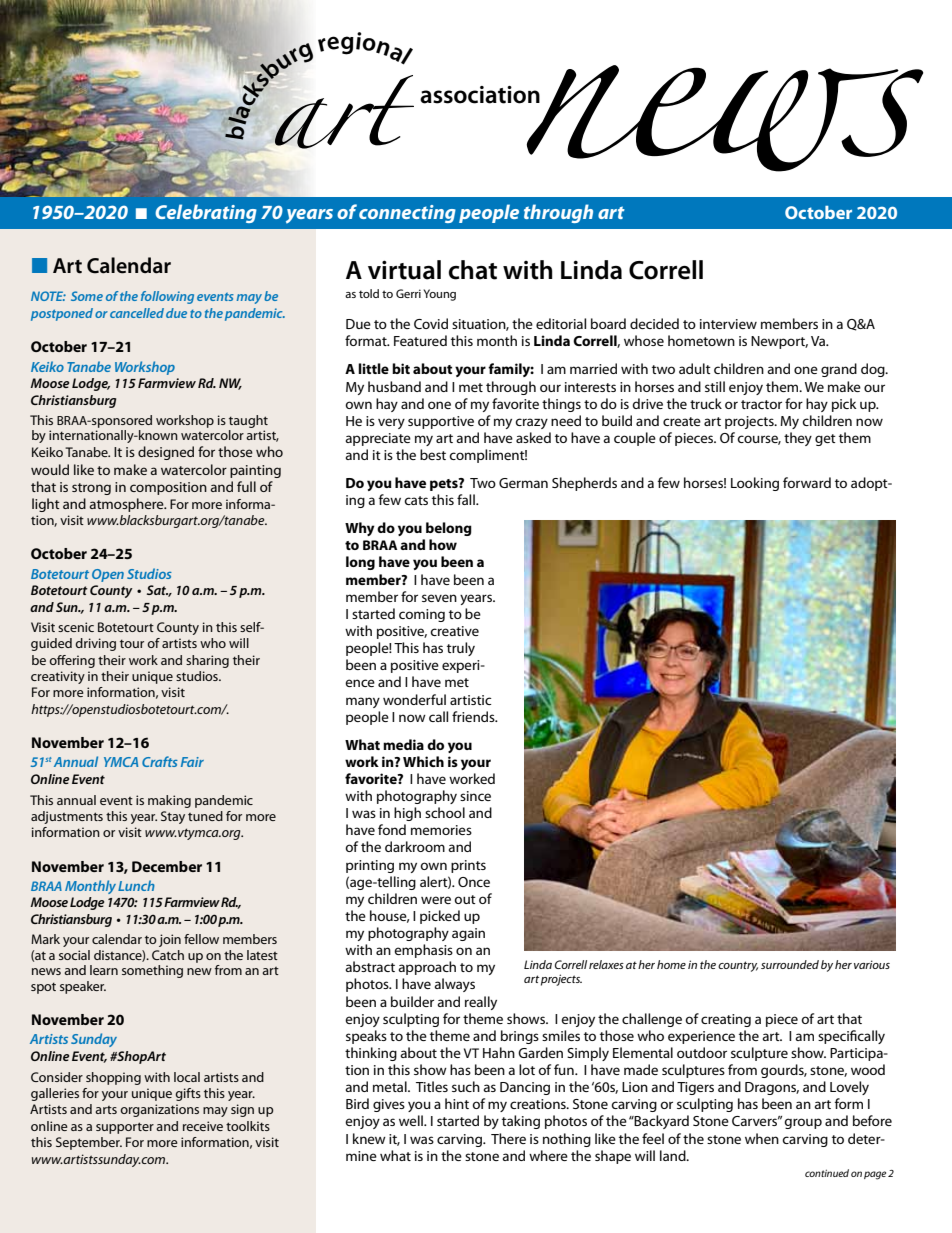 Image resolution: width=952 pixels, height=1233 pixels. I want to click on when, so click(762, 1138).
